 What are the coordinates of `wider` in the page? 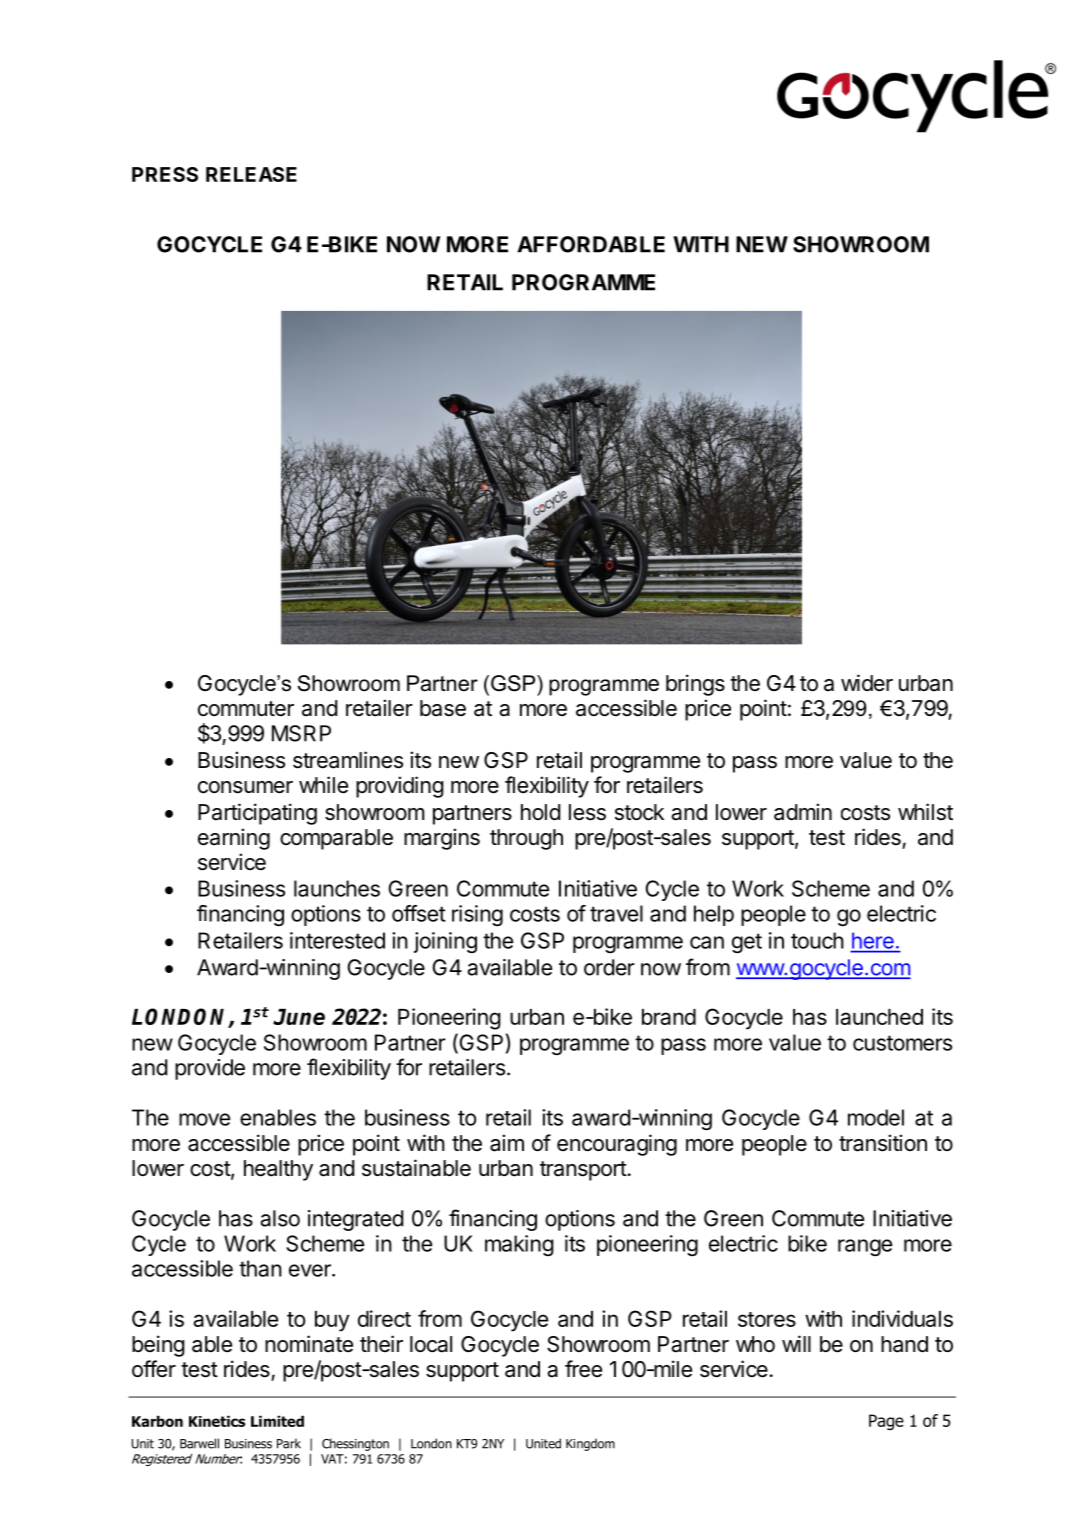 It's located at (867, 683).
